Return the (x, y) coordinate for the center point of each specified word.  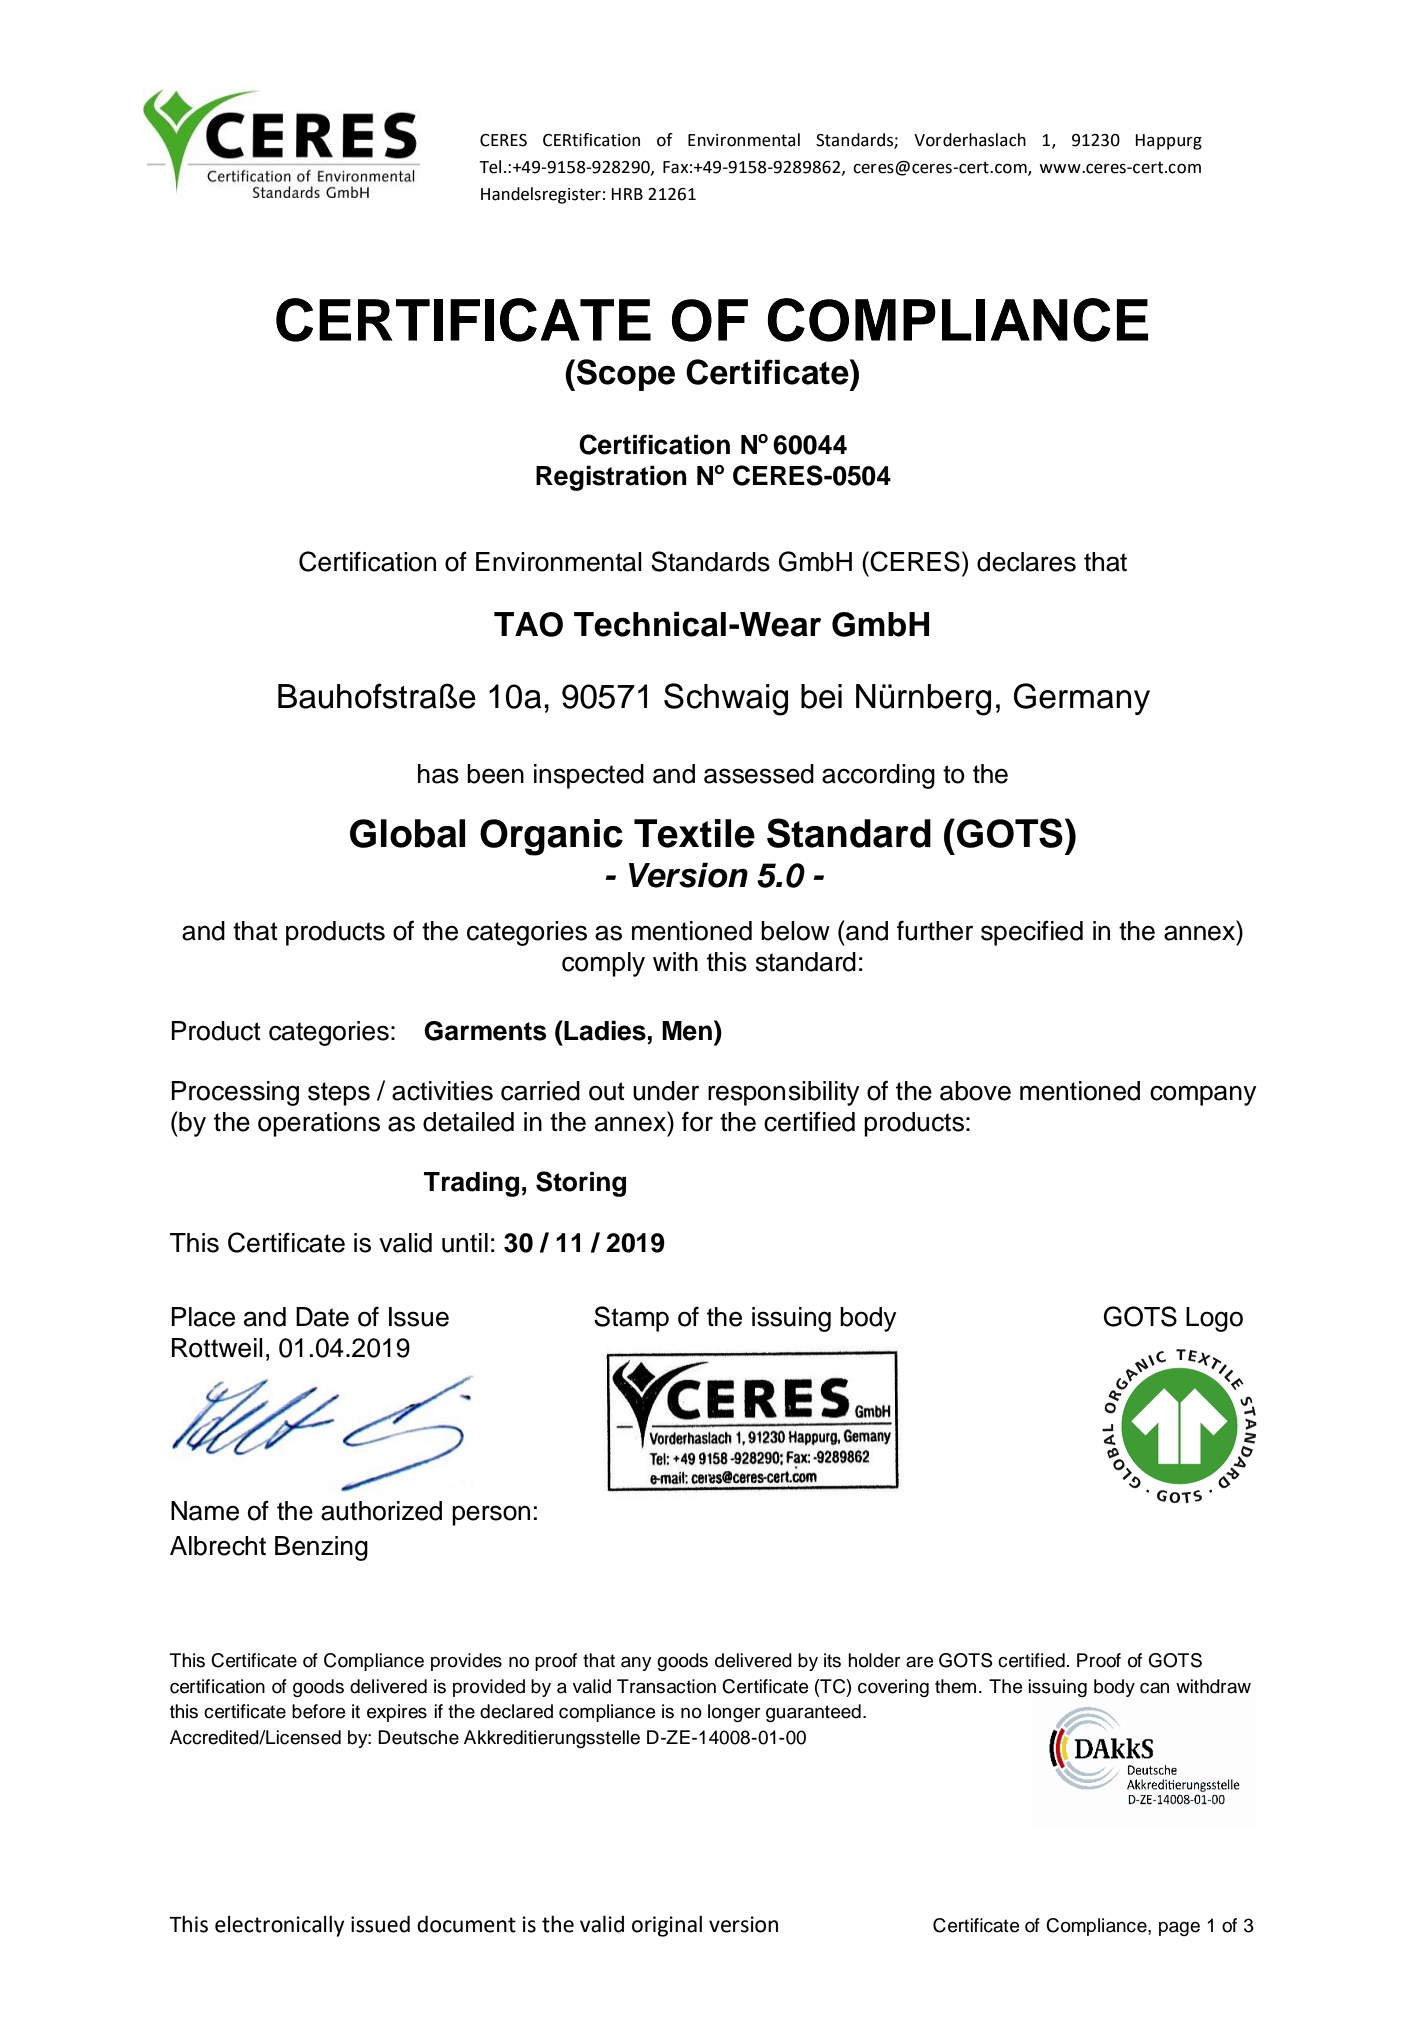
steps (339, 1094)
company (1203, 1095)
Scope (626, 375)
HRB (627, 194)
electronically (280, 1926)
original (667, 1926)
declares (1026, 562)
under (666, 1091)
